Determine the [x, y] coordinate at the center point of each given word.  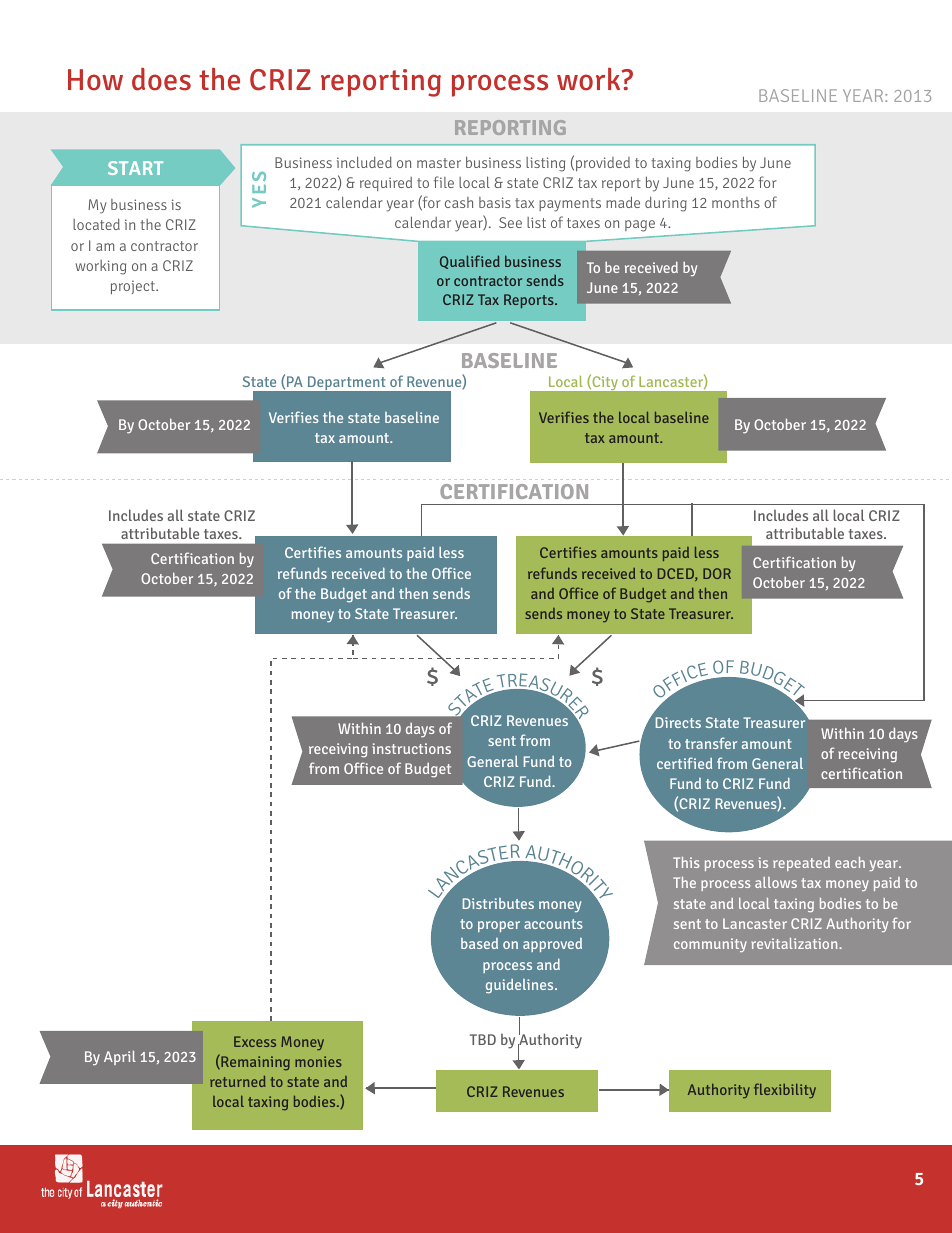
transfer [711, 743]
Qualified [470, 262]
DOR [717, 573]
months [736, 202]
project [134, 287]
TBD [483, 1039]
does [161, 79]
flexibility [785, 1090]
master [439, 163]
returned [238, 1081]
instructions [411, 748]
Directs [678, 722]
